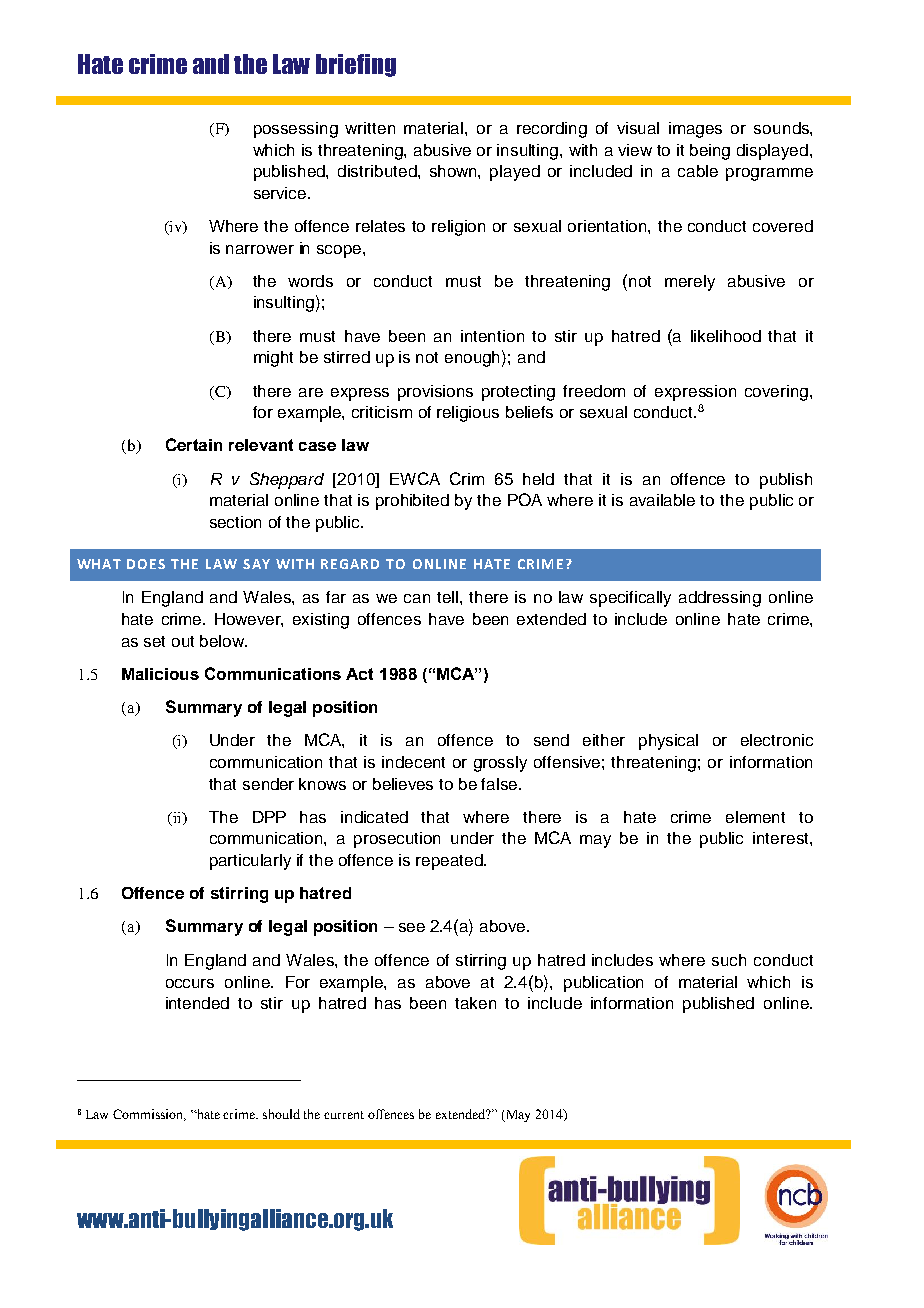 The width and height of the screenshot is (924, 1308). I want to click on Commission, so click(149, 1115).
